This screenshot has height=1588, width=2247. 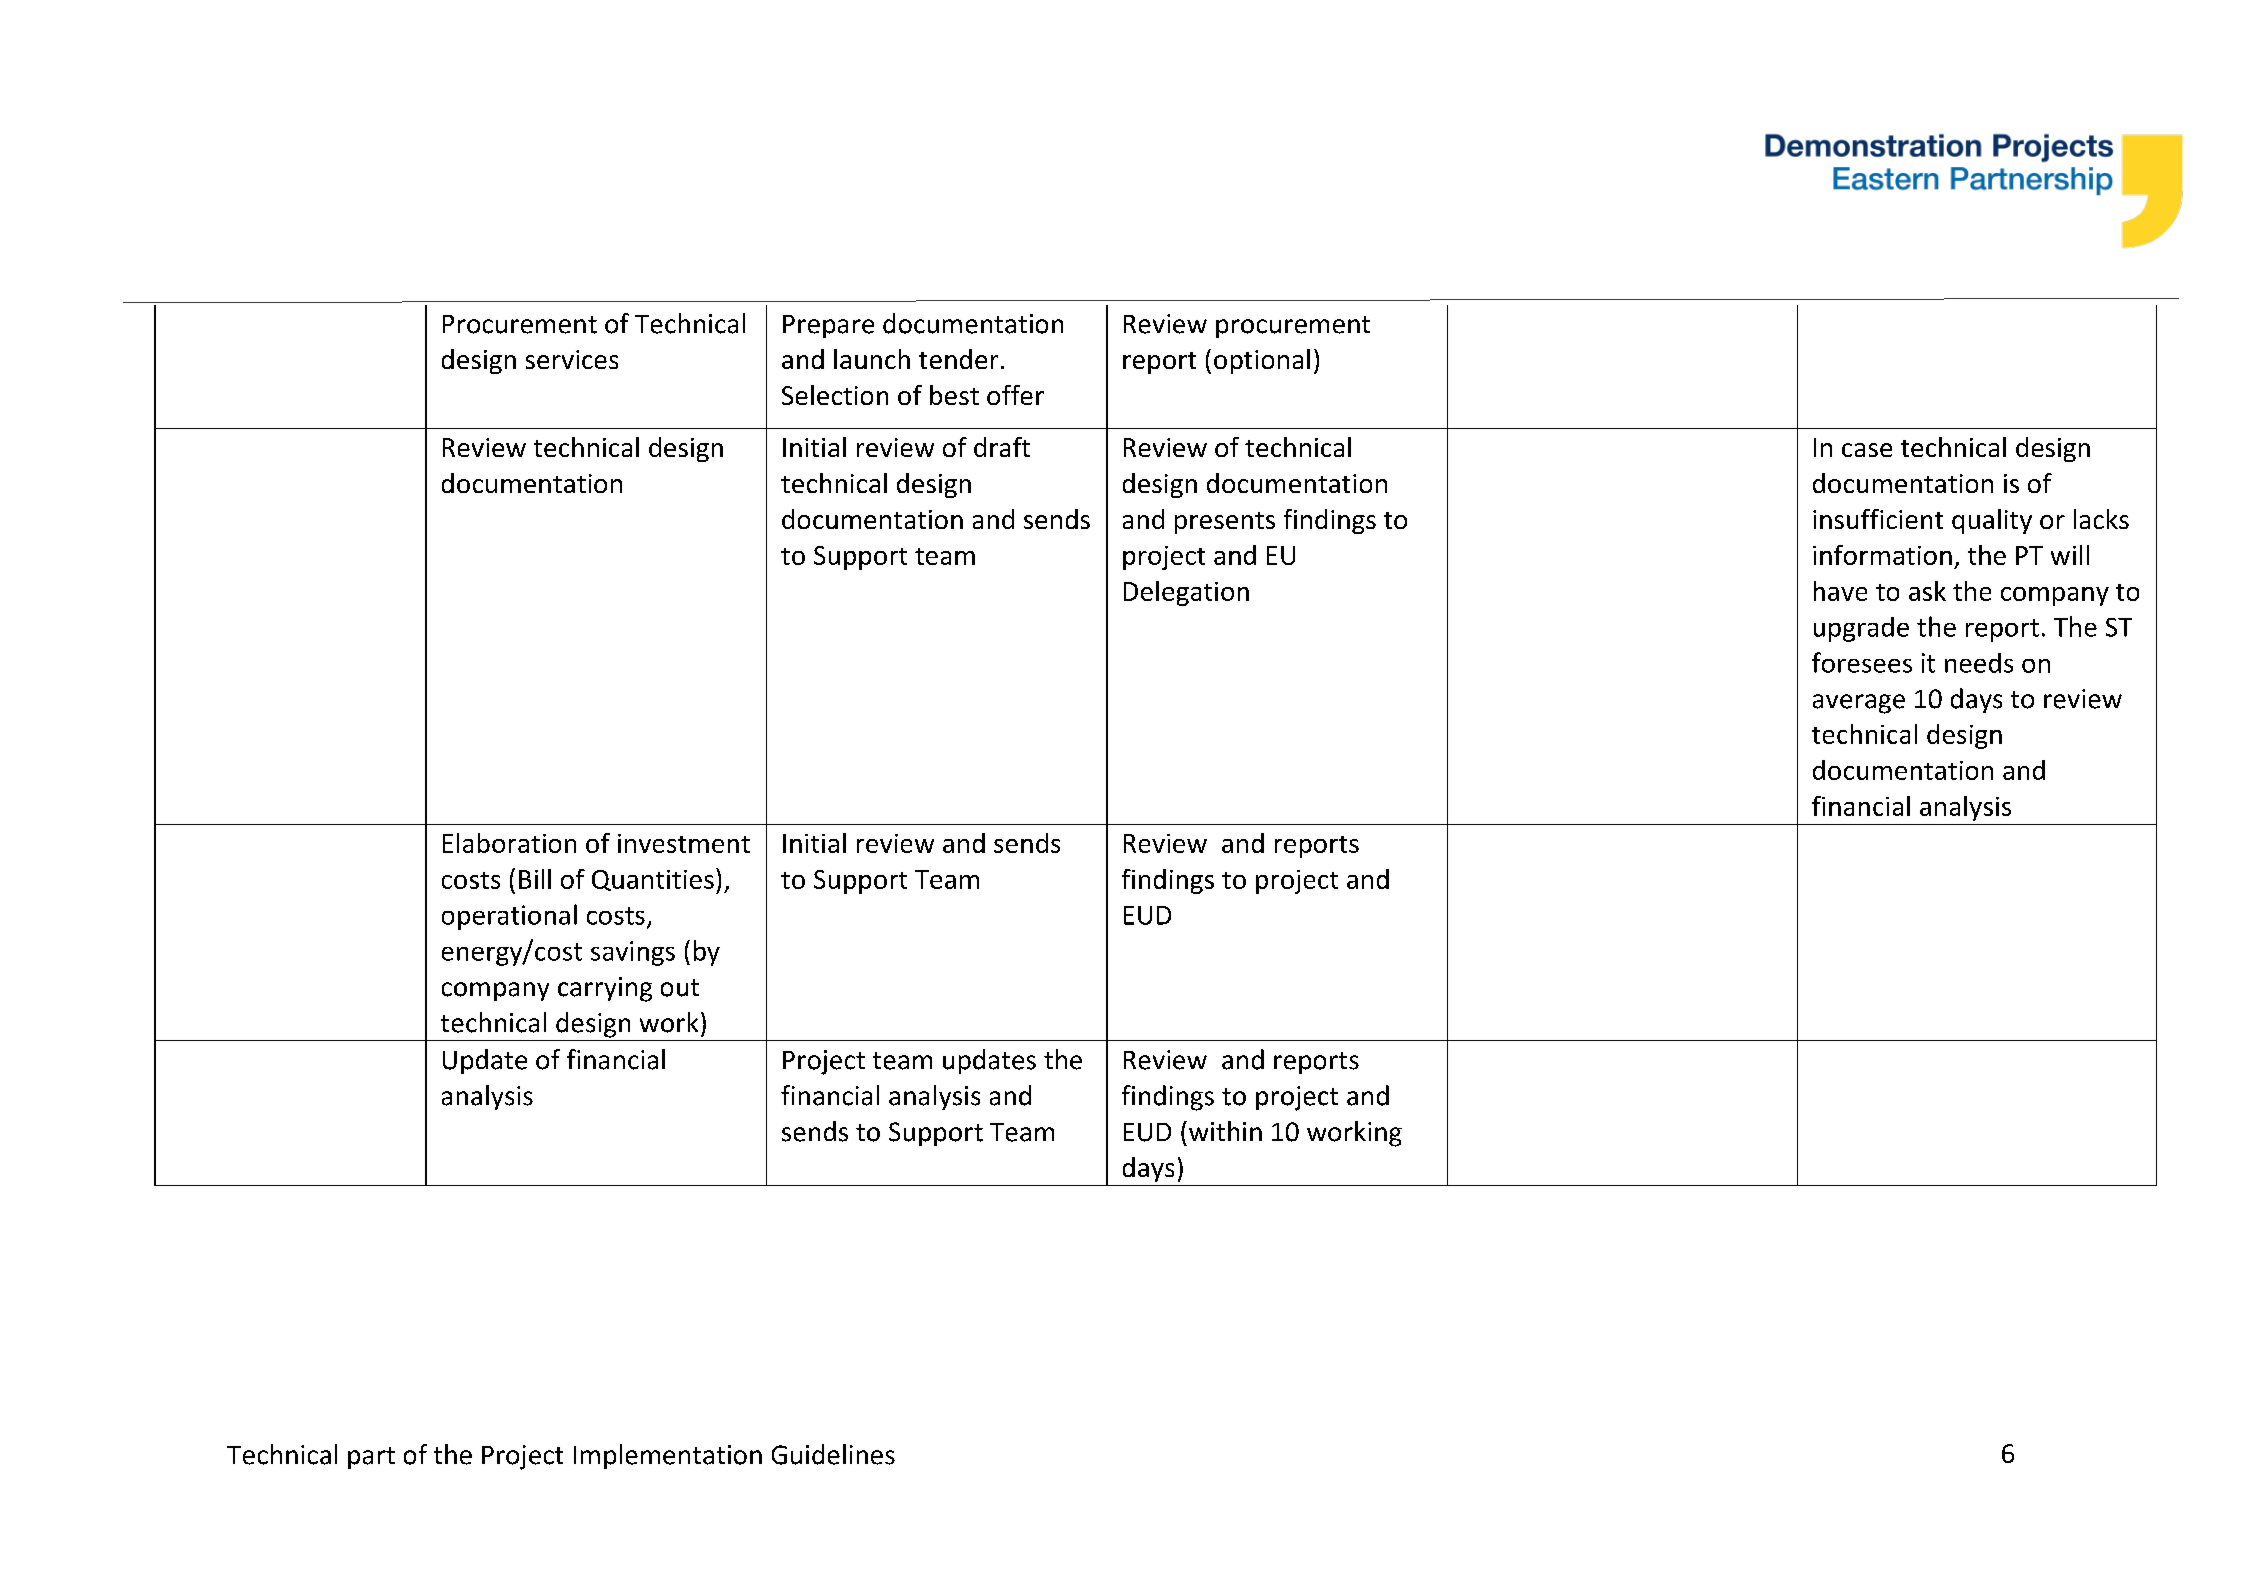 What do you see at coordinates (1186, 593) in the screenshot?
I see `Delegation` at bounding box center [1186, 593].
